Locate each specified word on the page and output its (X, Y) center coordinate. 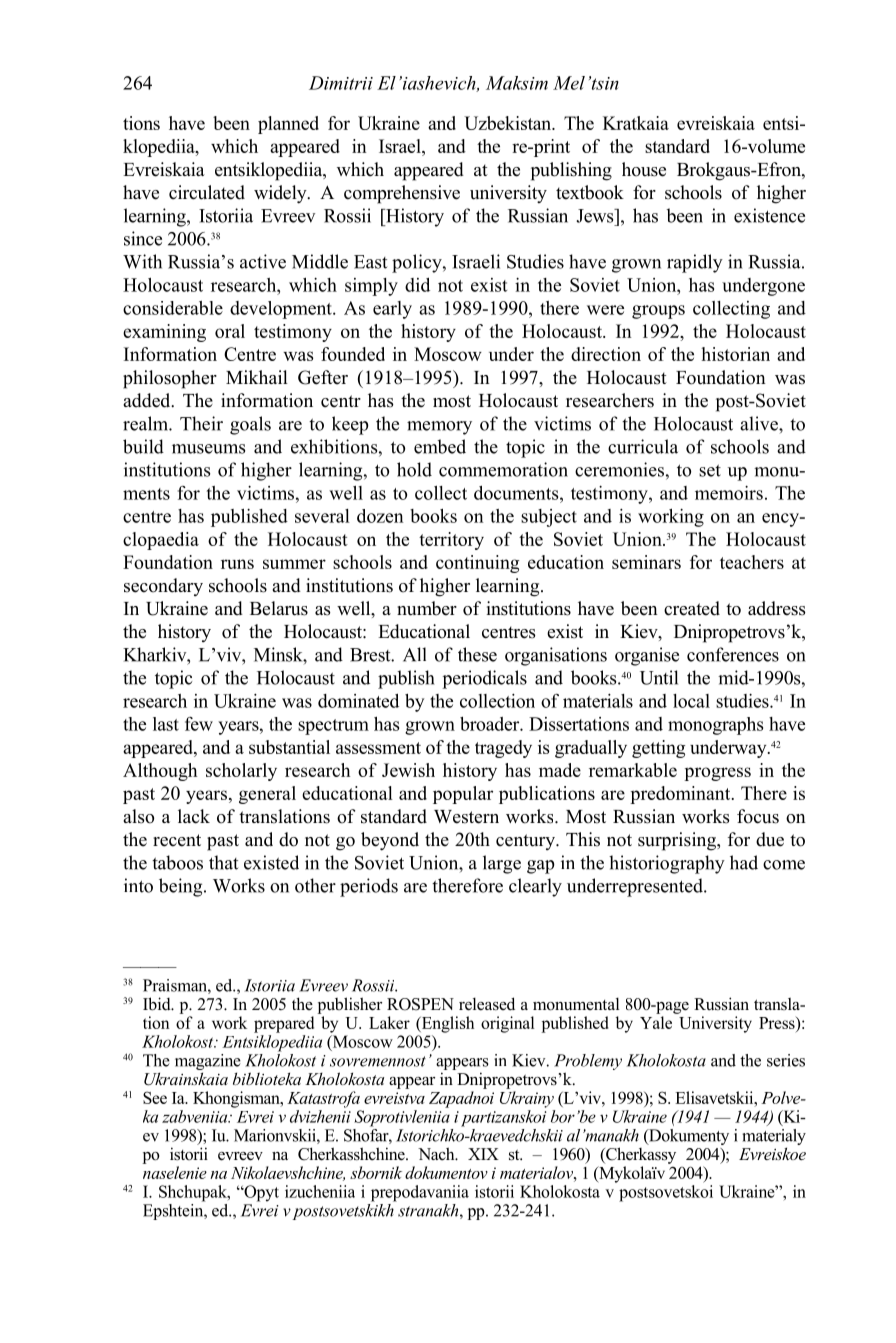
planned (288, 125)
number (427, 608)
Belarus (279, 608)
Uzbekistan (509, 123)
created (692, 608)
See (155, 1097)
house (644, 169)
